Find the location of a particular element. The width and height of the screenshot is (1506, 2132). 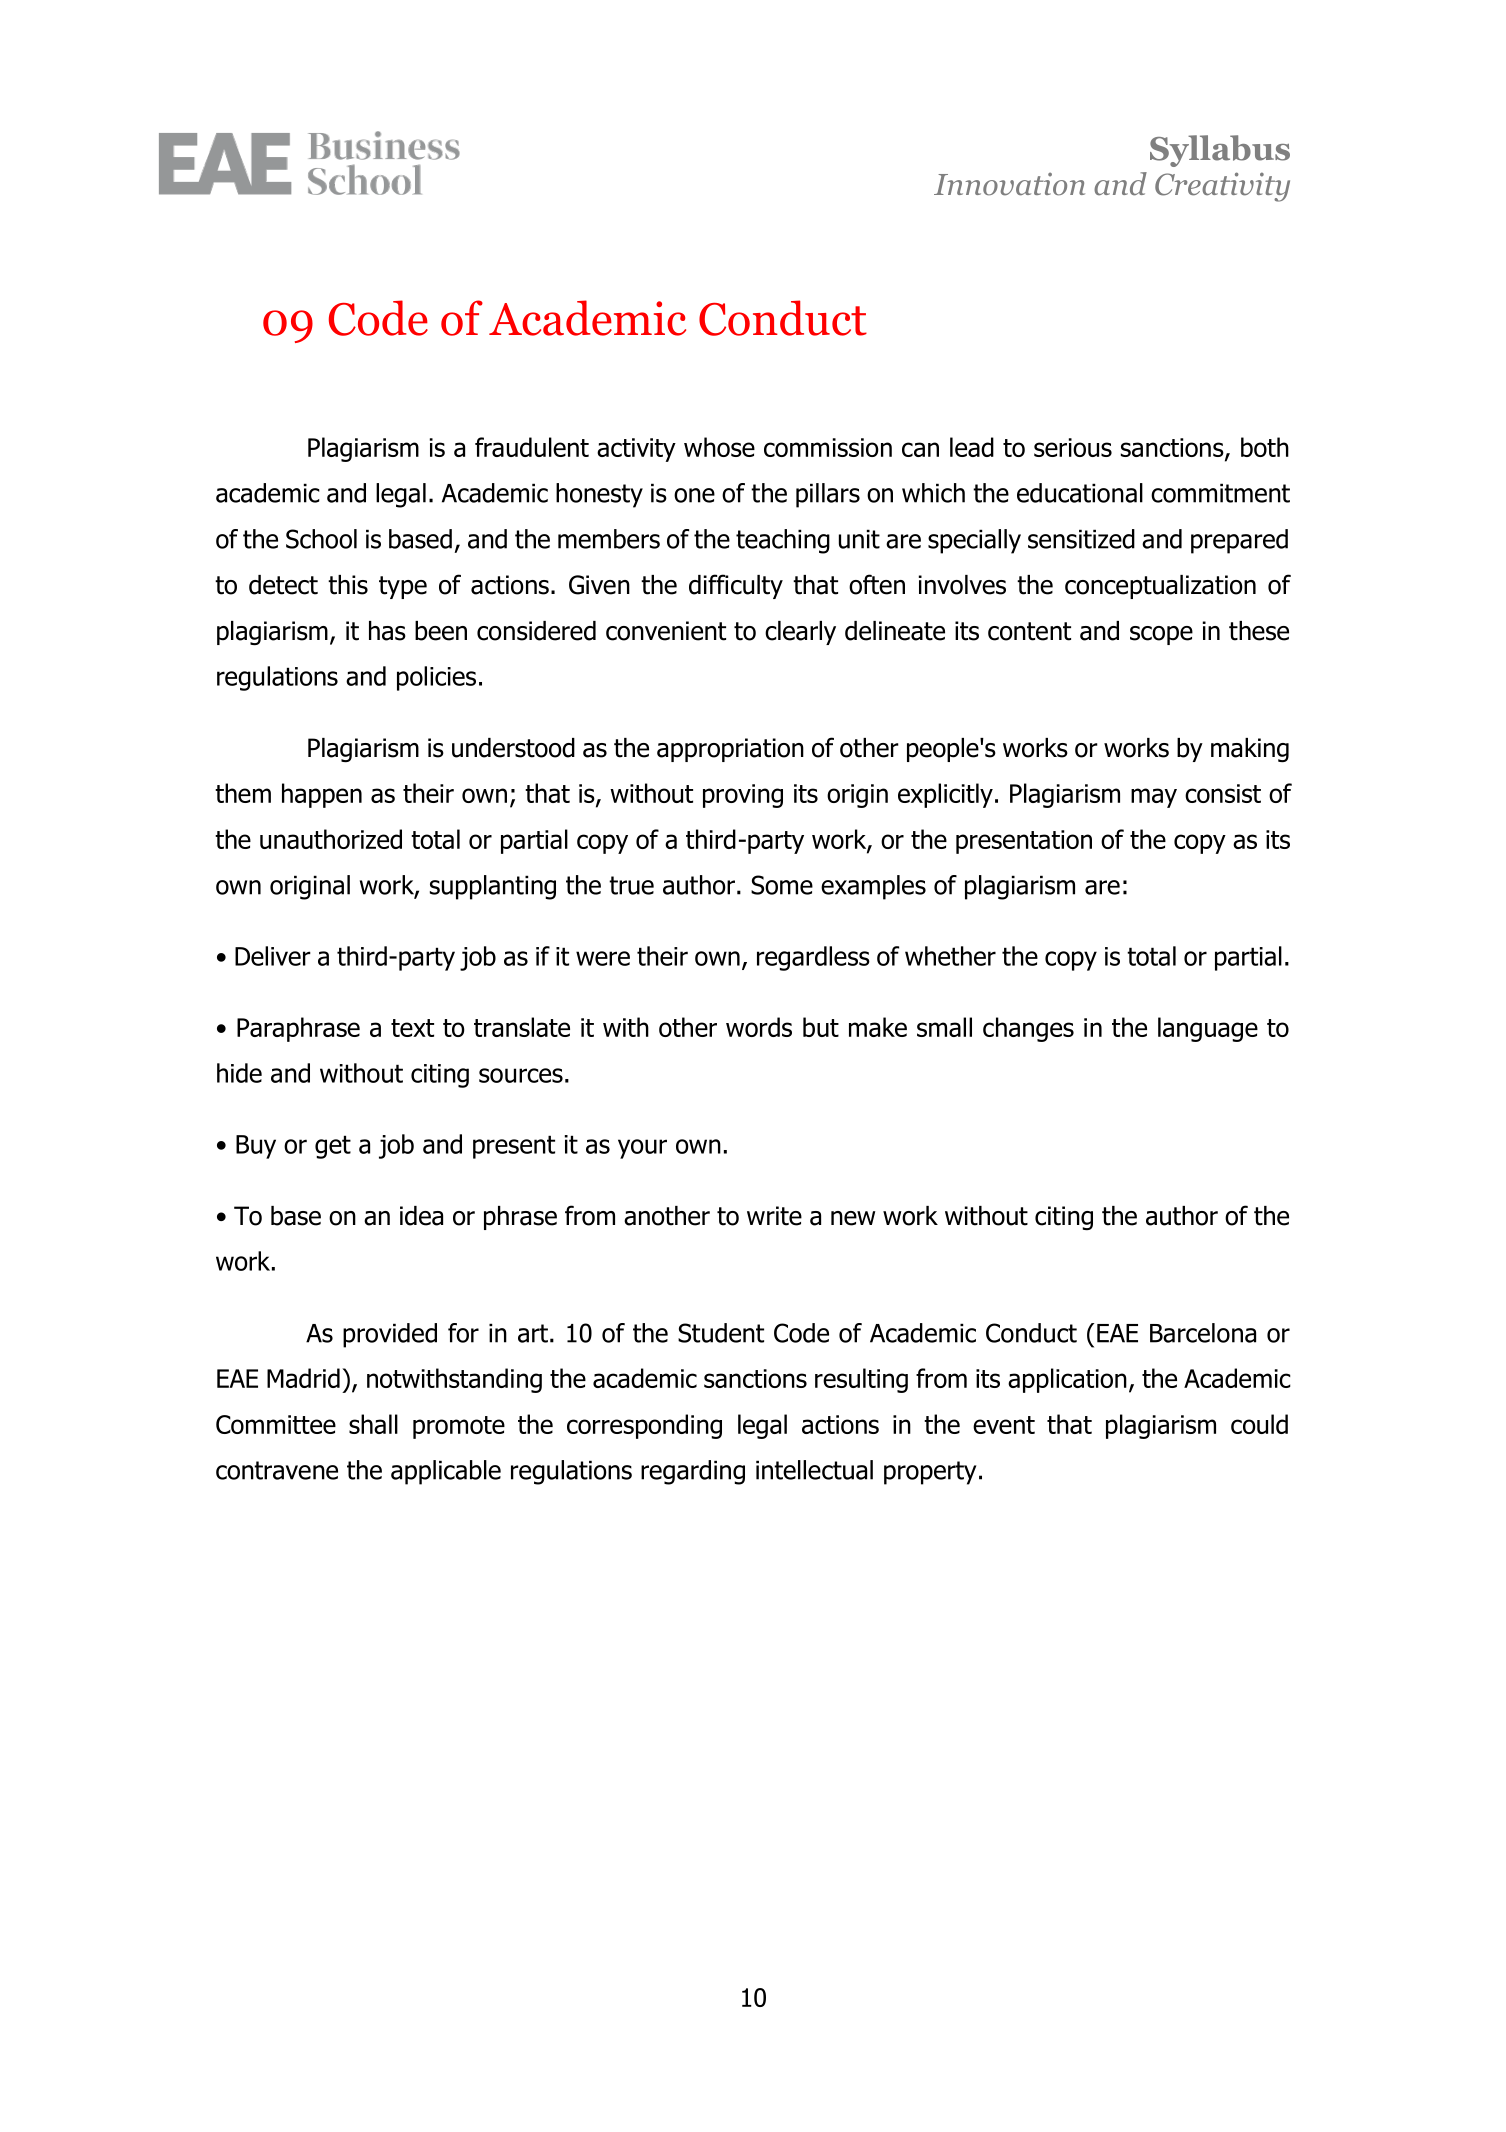

may is located at coordinates (1154, 798).
